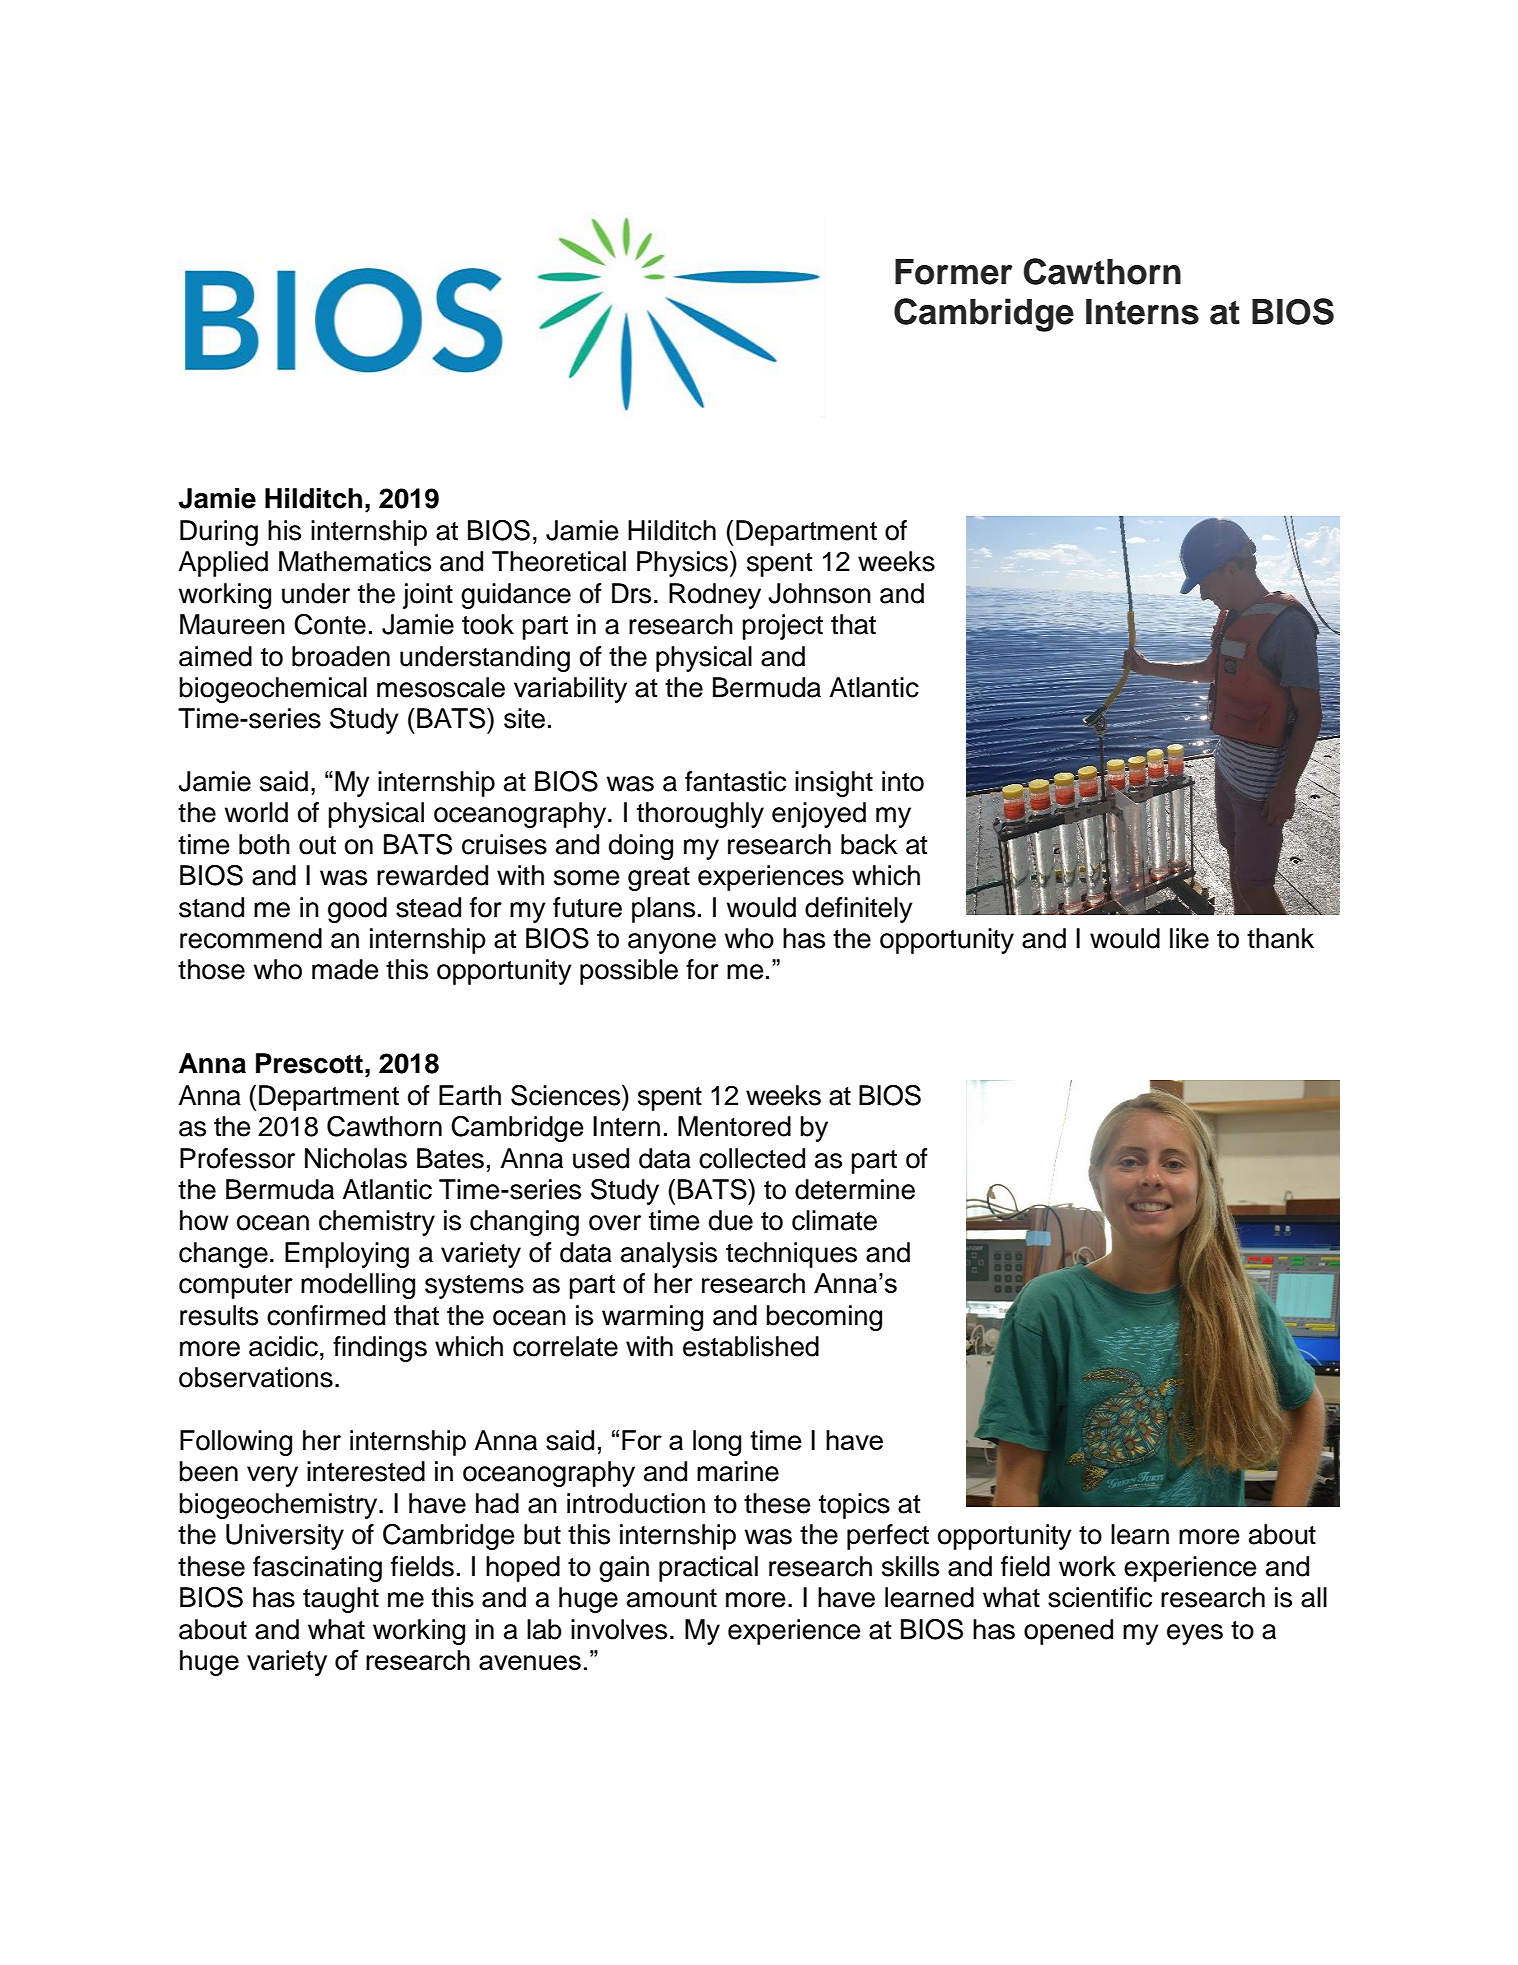 This document has width=1518, height=1965. What do you see at coordinates (341, 1600) in the document?
I see `taught` at bounding box center [341, 1600].
